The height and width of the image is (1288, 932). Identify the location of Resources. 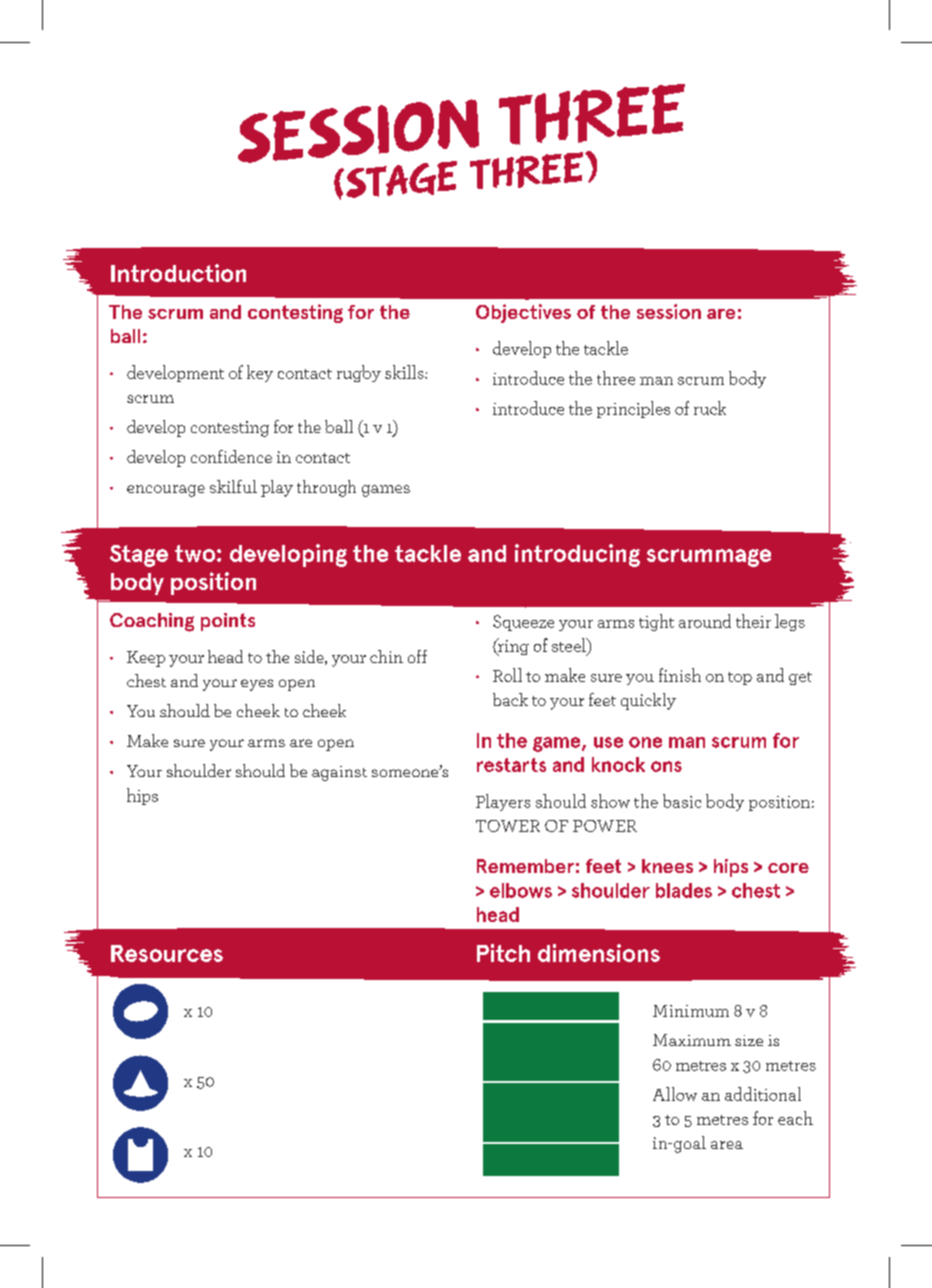
(167, 953).
